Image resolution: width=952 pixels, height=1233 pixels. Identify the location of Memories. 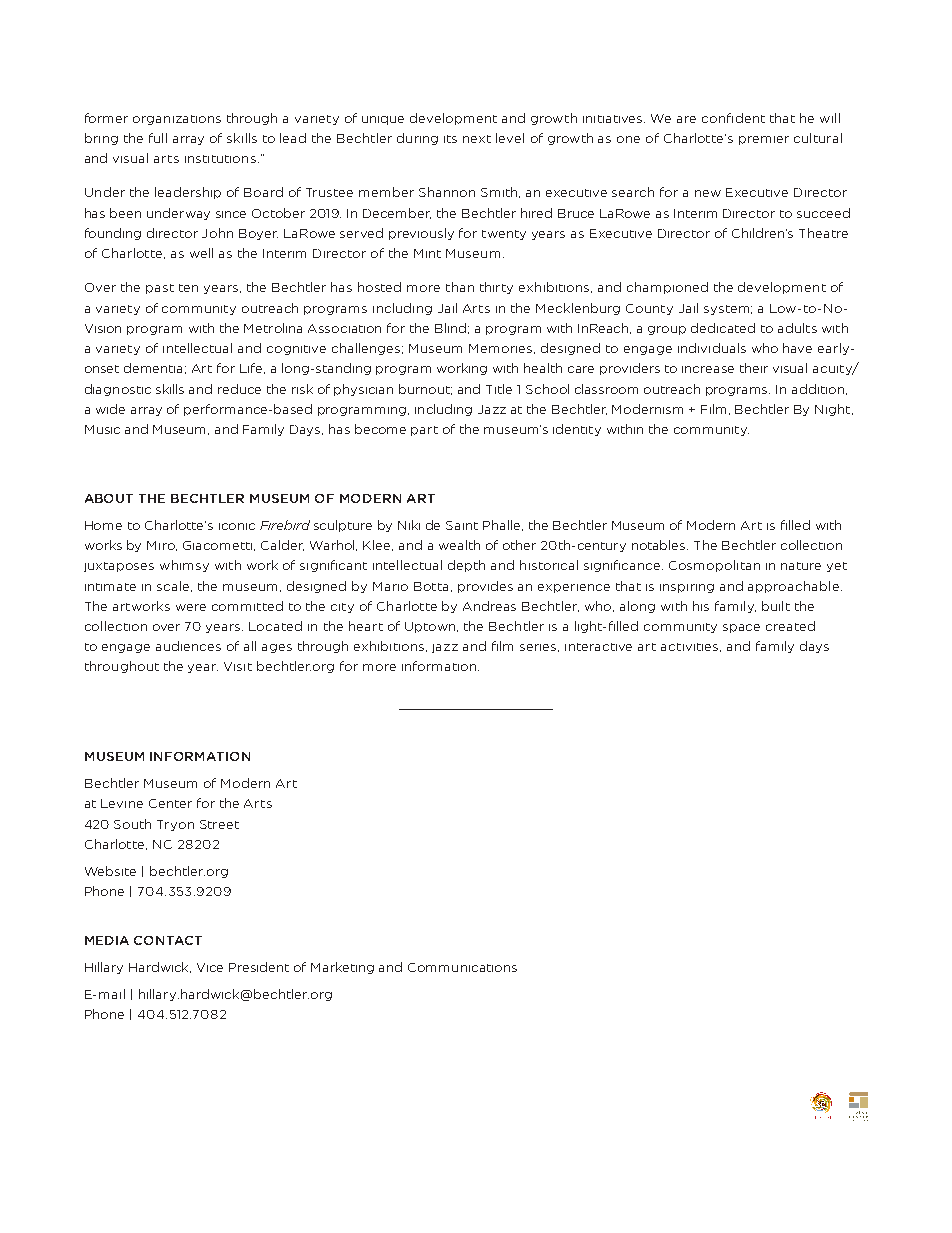
(502, 349).
